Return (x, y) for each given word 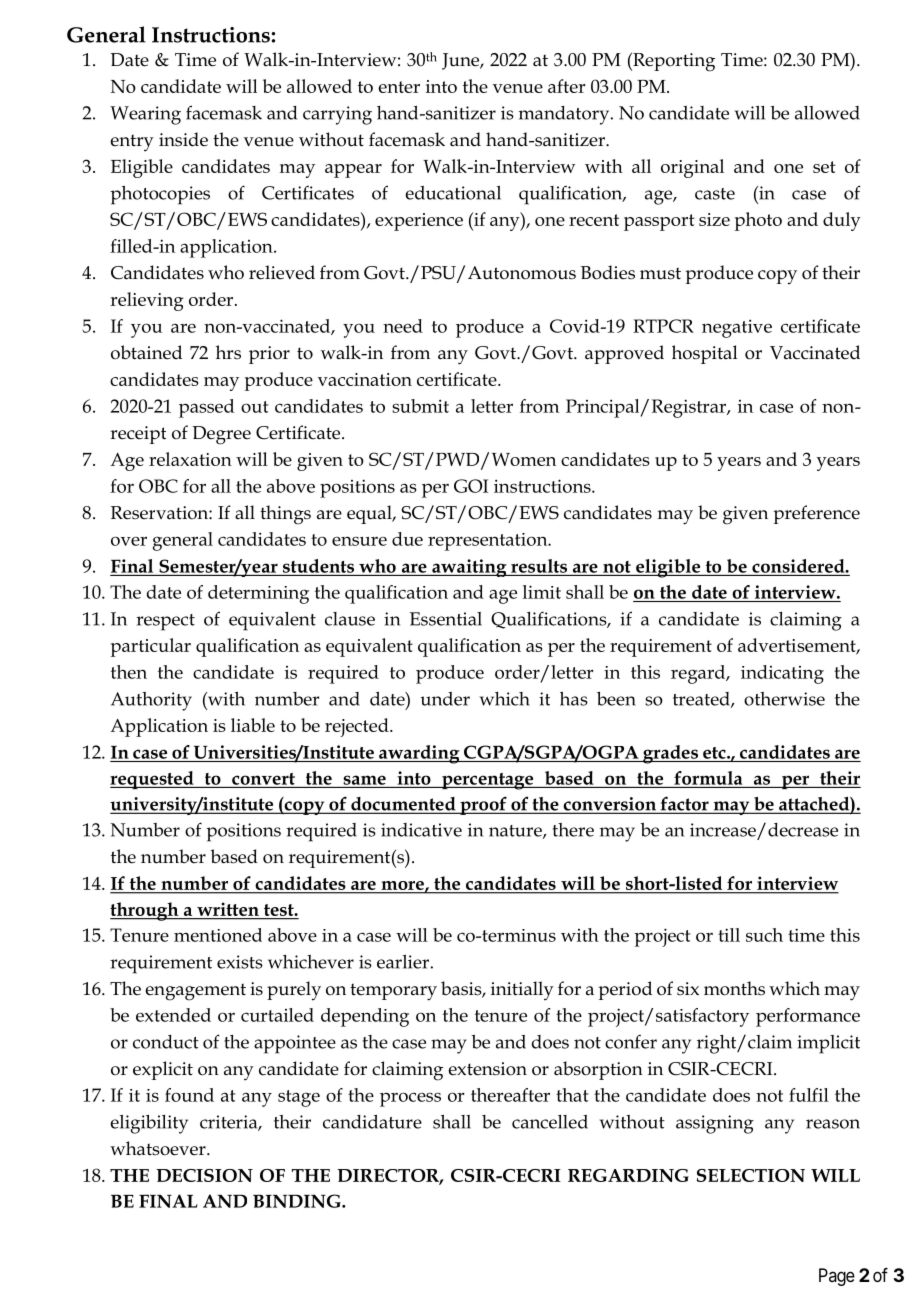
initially (522, 991)
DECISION (204, 1175)
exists (240, 962)
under (445, 699)
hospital (705, 354)
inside (183, 139)
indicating (782, 674)
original (692, 168)
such (764, 935)
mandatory (565, 115)
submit (420, 406)
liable (253, 725)
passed (206, 408)
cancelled (550, 1122)
